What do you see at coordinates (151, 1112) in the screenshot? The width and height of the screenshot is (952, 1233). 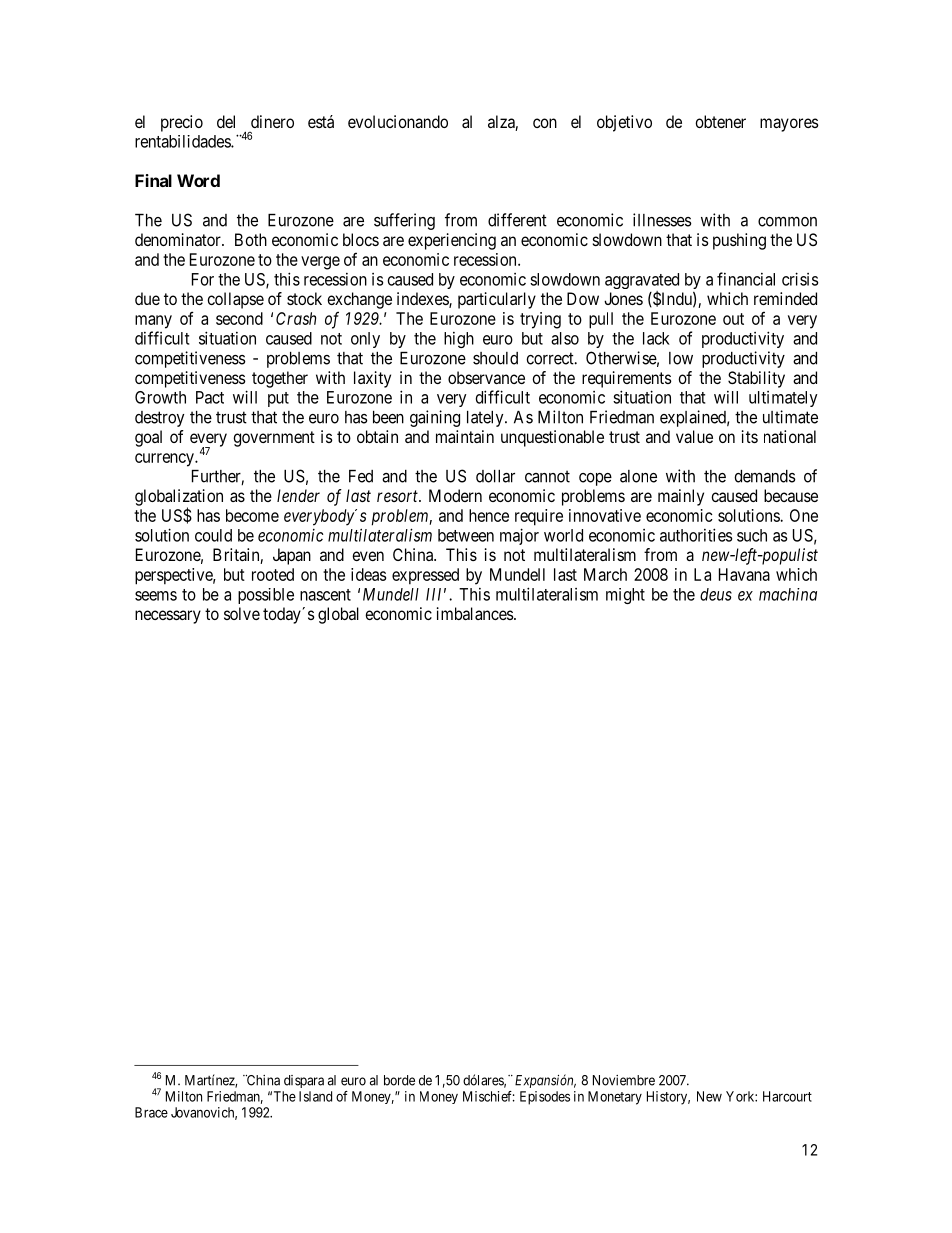 I see `Brace` at bounding box center [151, 1112].
